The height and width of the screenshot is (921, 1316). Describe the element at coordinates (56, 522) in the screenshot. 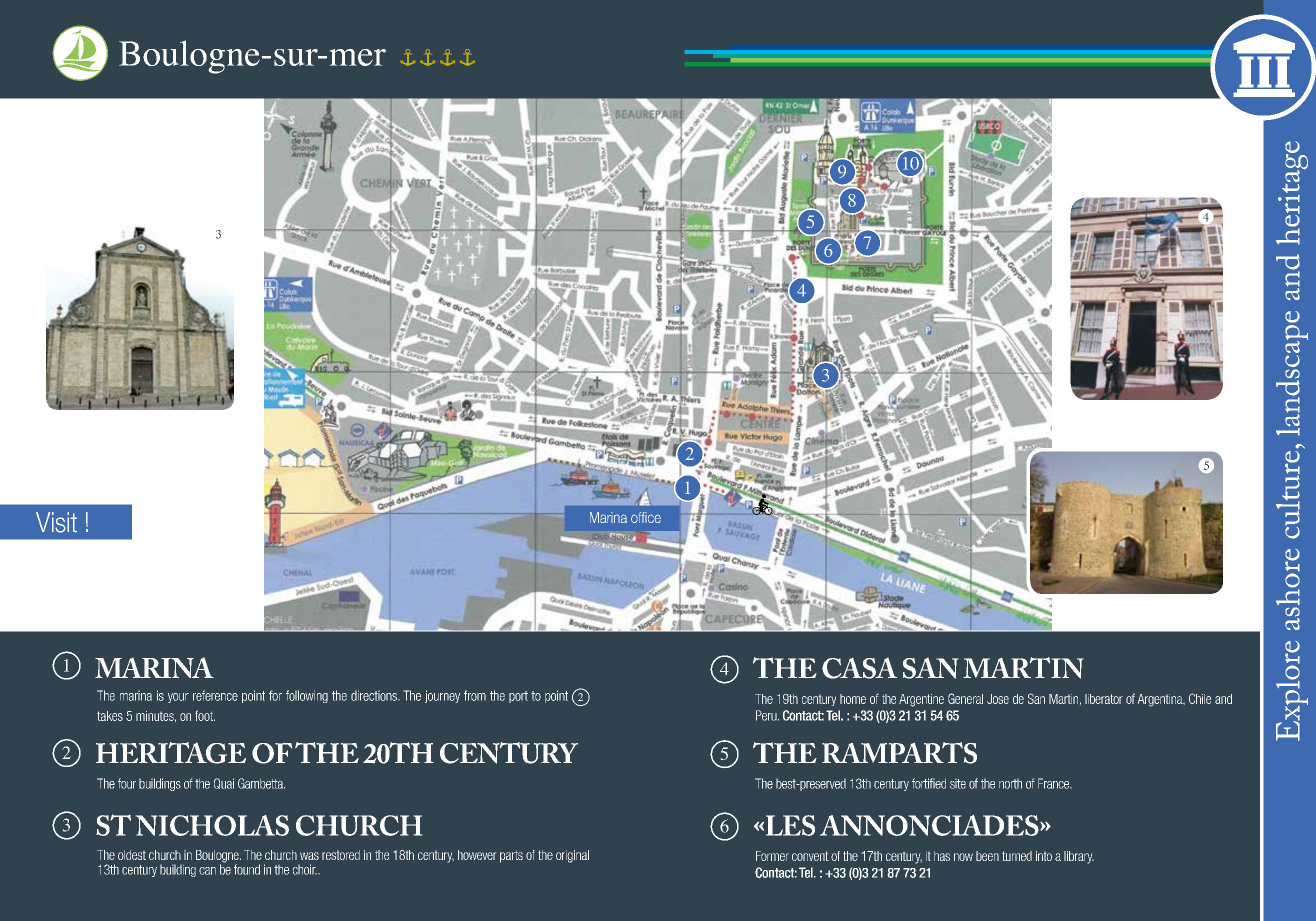

I see `Visit` at that location.
